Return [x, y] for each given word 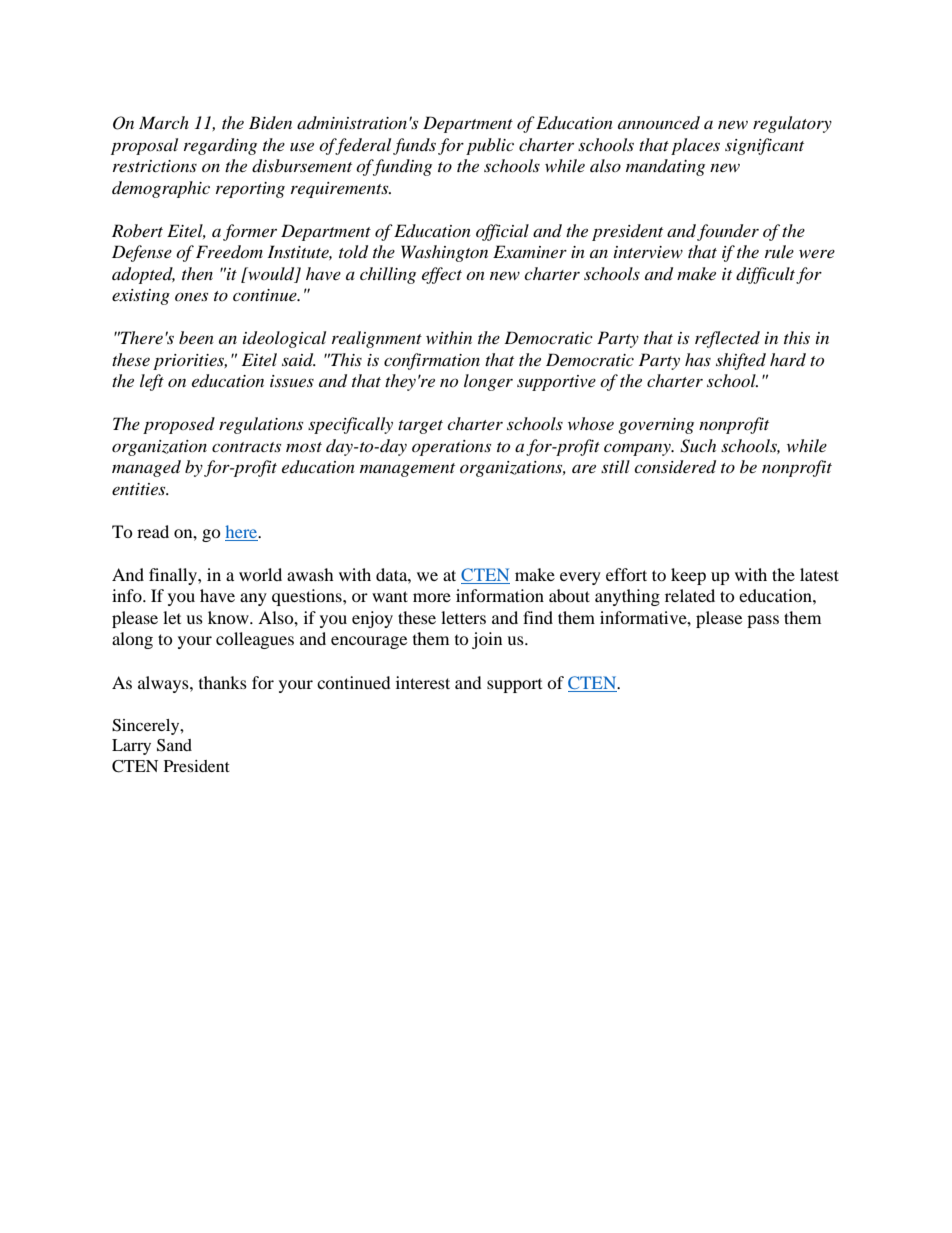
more [432, 597]
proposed [179, 425]
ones [191, 296]
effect [442, 275]
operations [451, 448]
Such [698, 446]
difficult [765, 275]
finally [174, 576]
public [490, 146]
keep [688, 576]
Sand [174, 745]
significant [764, 146]
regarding [220, 146]
